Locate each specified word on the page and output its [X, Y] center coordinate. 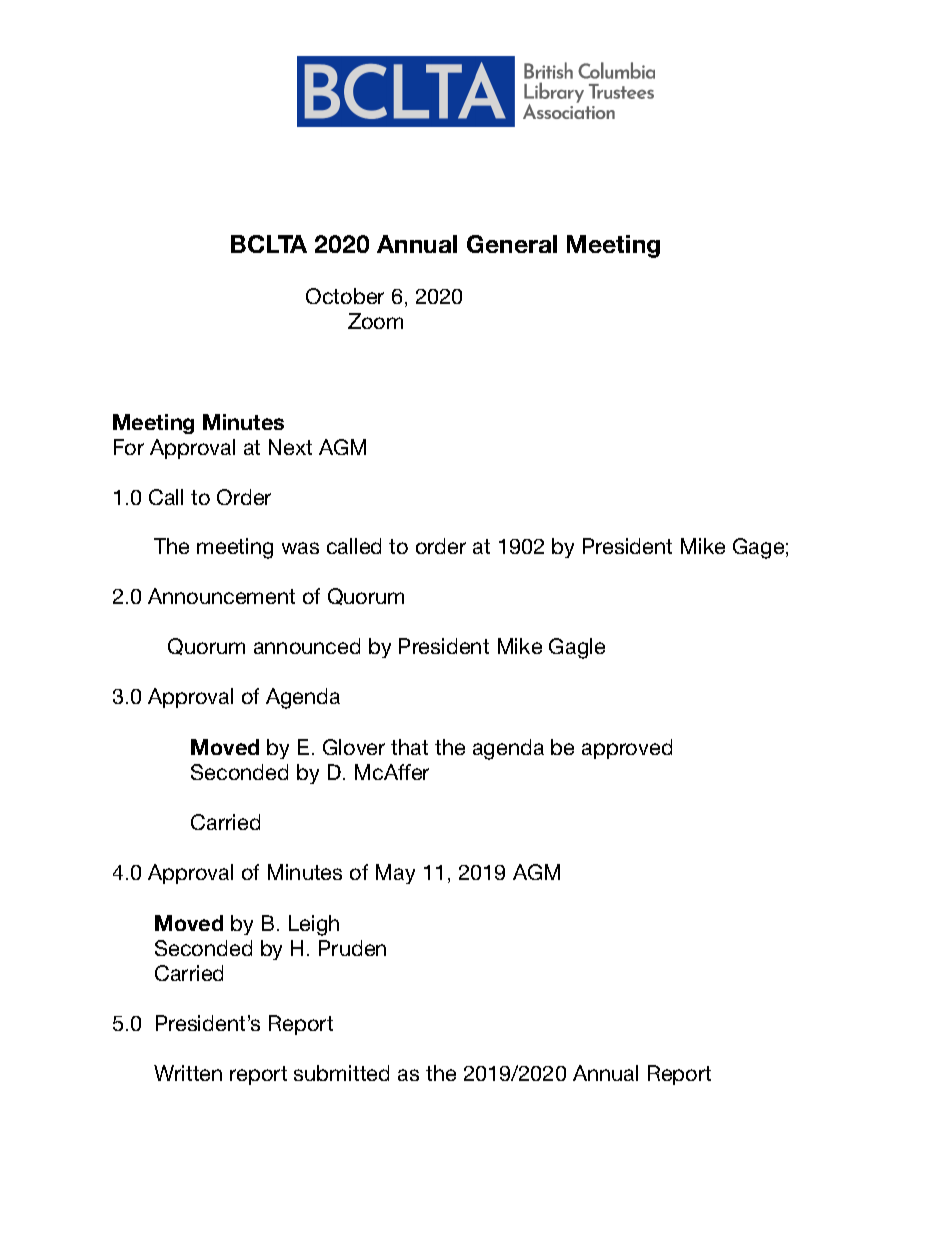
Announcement [221, 596]
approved [627, 749]
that [409, 747]
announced [307, 646]
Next [290, 447]
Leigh [314, 925]
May [395, 874]
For [129, 447]
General [512, 244]
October [345, 296]
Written [188, 1073]
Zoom [375, 321]
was [300, 548]
